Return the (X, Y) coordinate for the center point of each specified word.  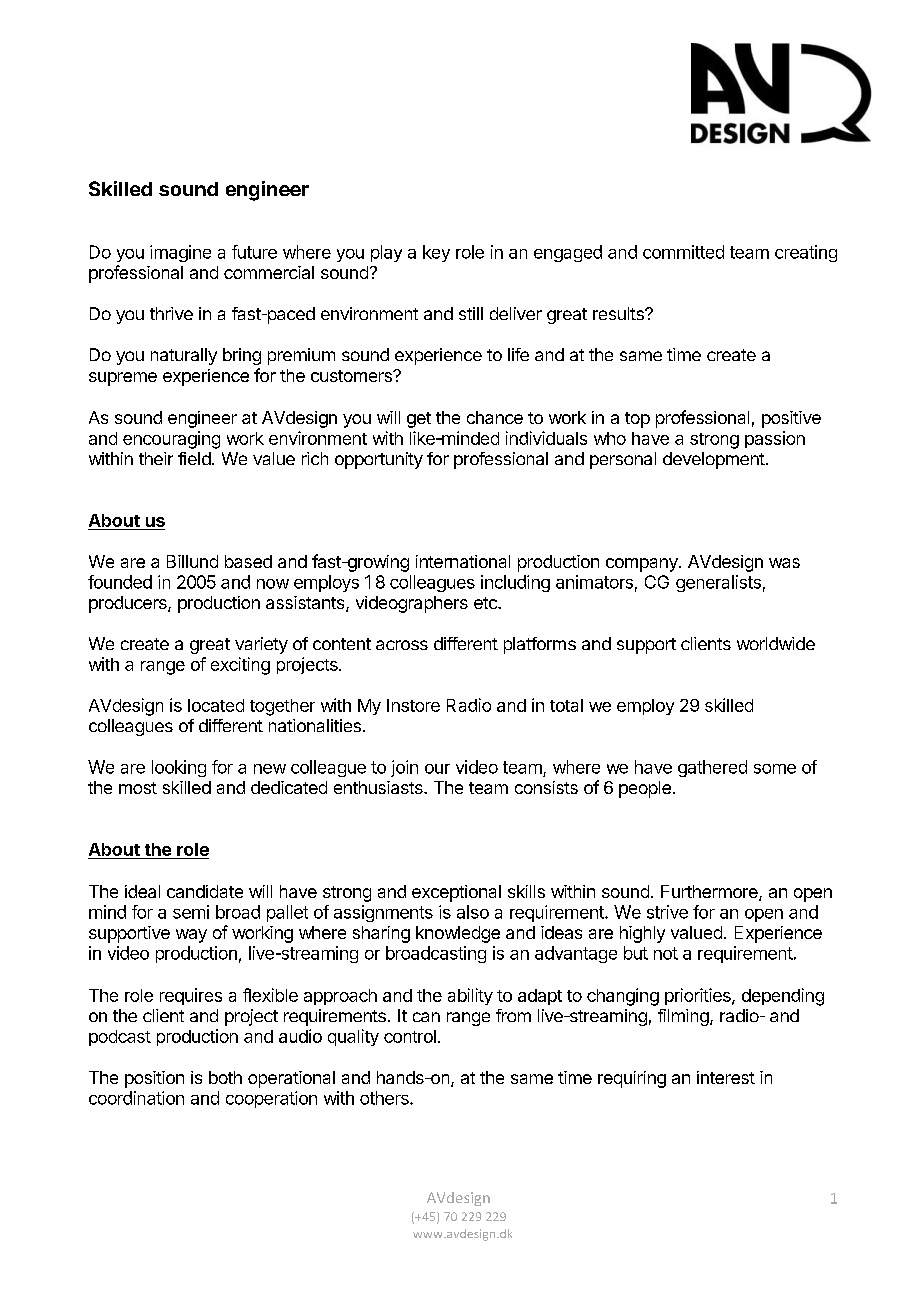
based (248, 561)
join (404, 768)
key (436, 253)
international (463, 561)
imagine (180, 253)
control (410, 1036)
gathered (712, 768)
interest (726, 1077)
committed (683, 252)
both (225, 1077)
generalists (718, 583)
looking (179, 768)
